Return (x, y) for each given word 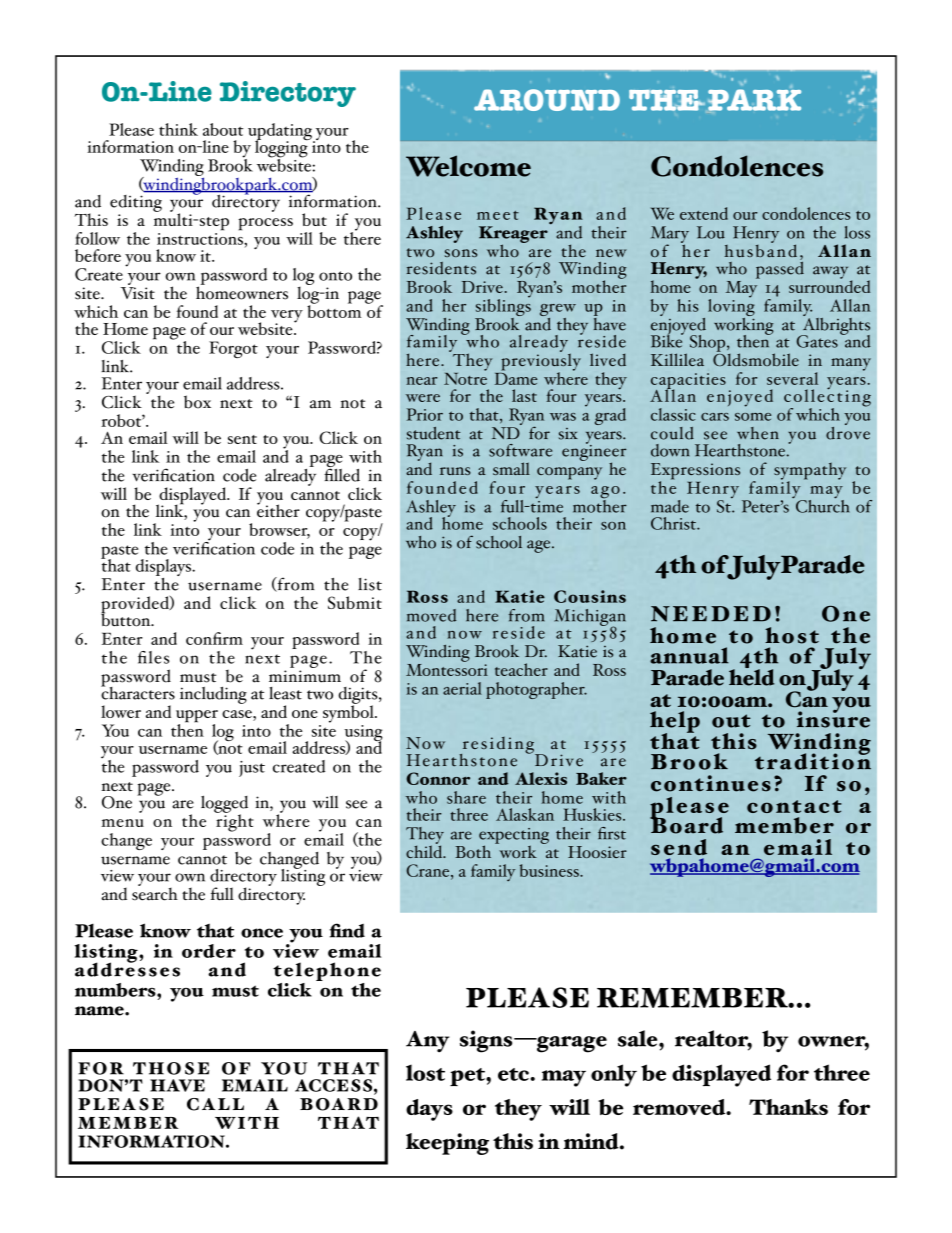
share (466, 797)
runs (455, 471)
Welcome (468, 166)
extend (704, 213)
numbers (116, 990)
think (178, 129)
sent (242, 439)
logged (224, 805)
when (758, 433)
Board (686, 824)
